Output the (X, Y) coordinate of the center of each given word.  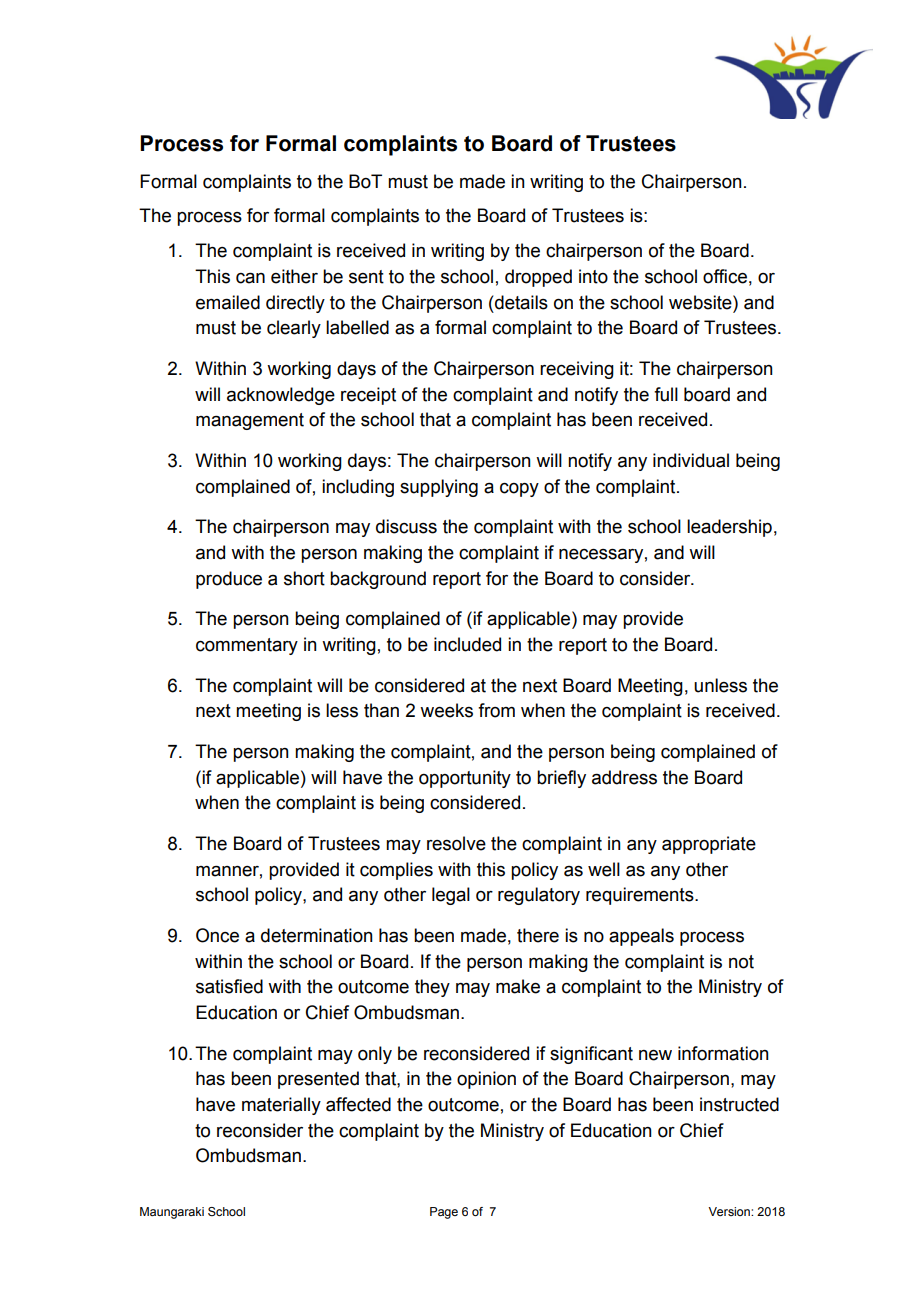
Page (444, 1213)
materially (281, 1106)
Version (730, 1211)
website (701, 302)
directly (295, 304)
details (521, 302)
